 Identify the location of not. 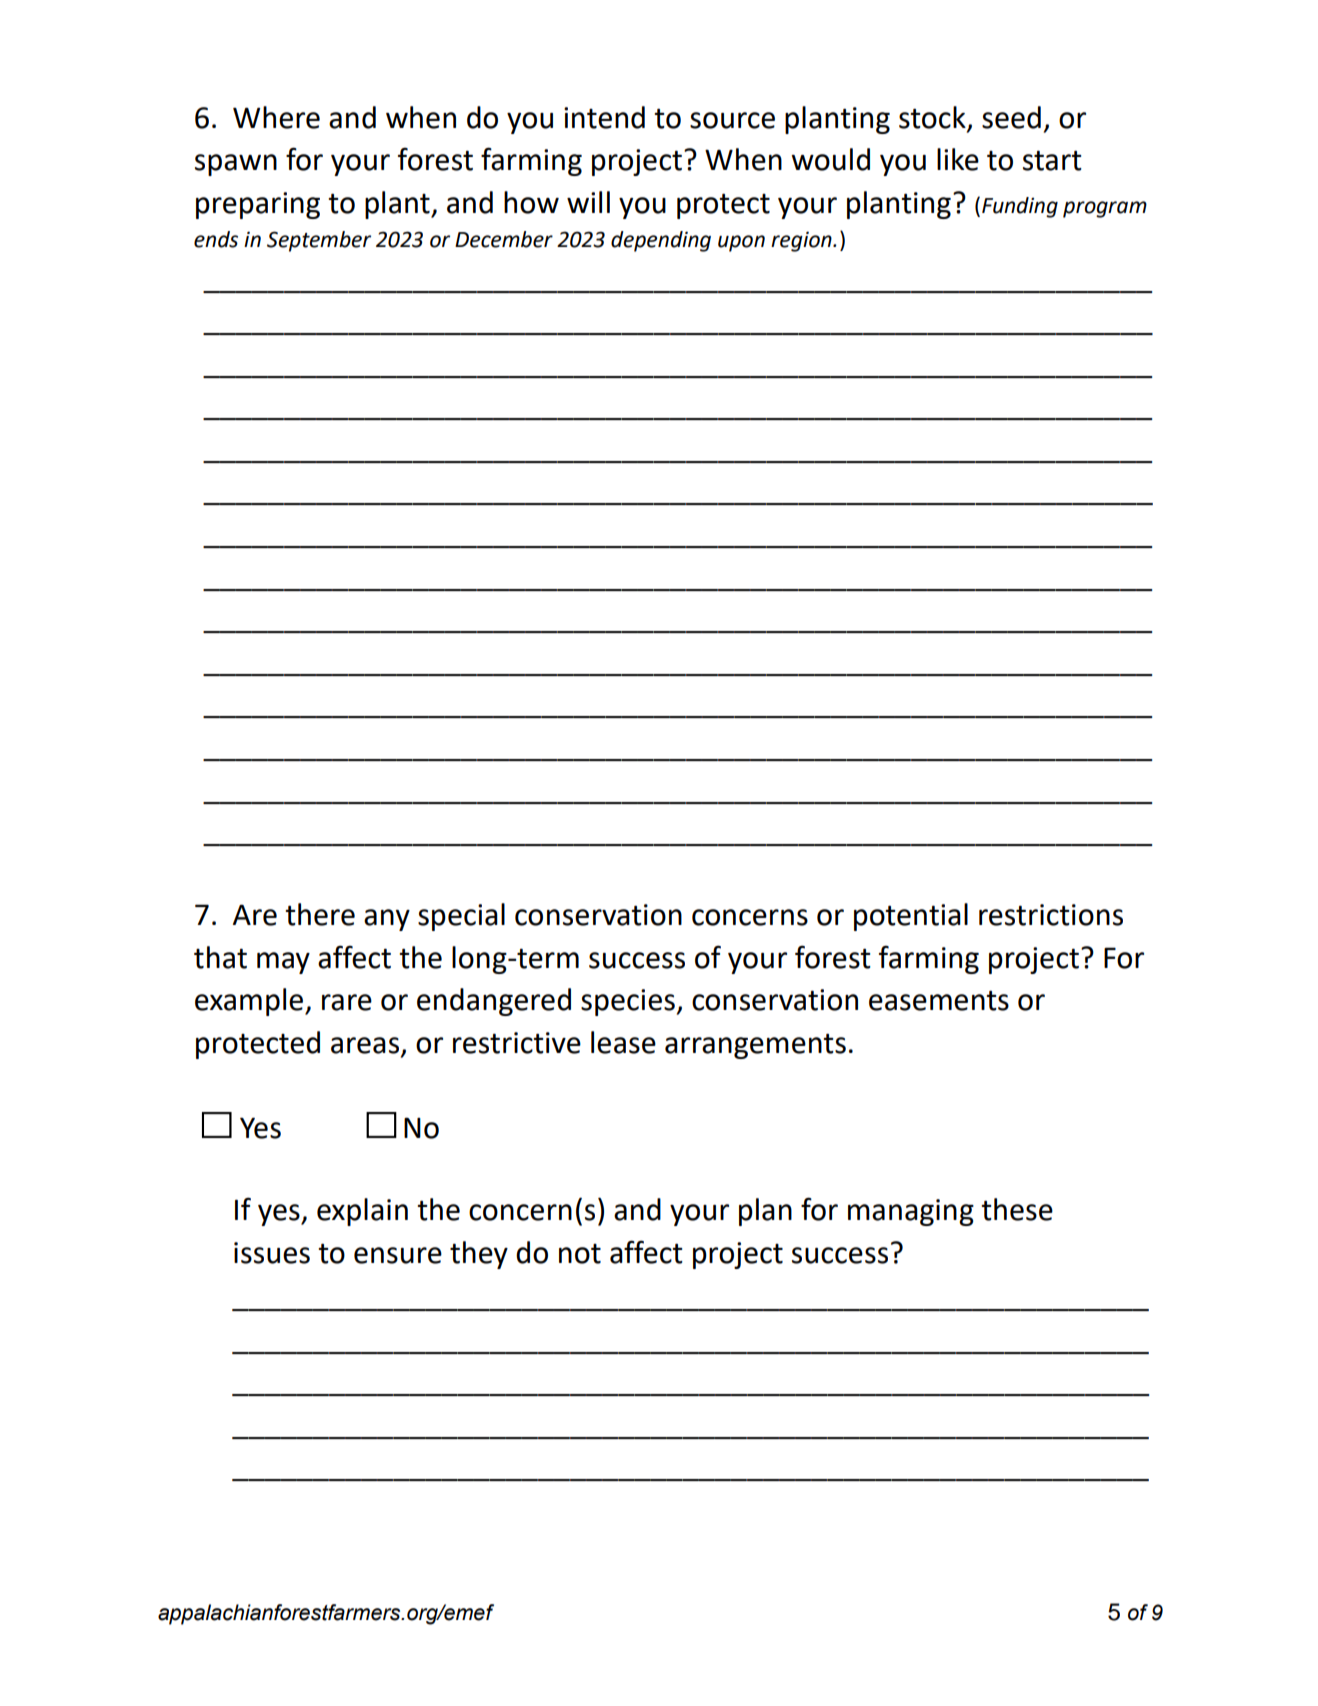
(580, 1254).
